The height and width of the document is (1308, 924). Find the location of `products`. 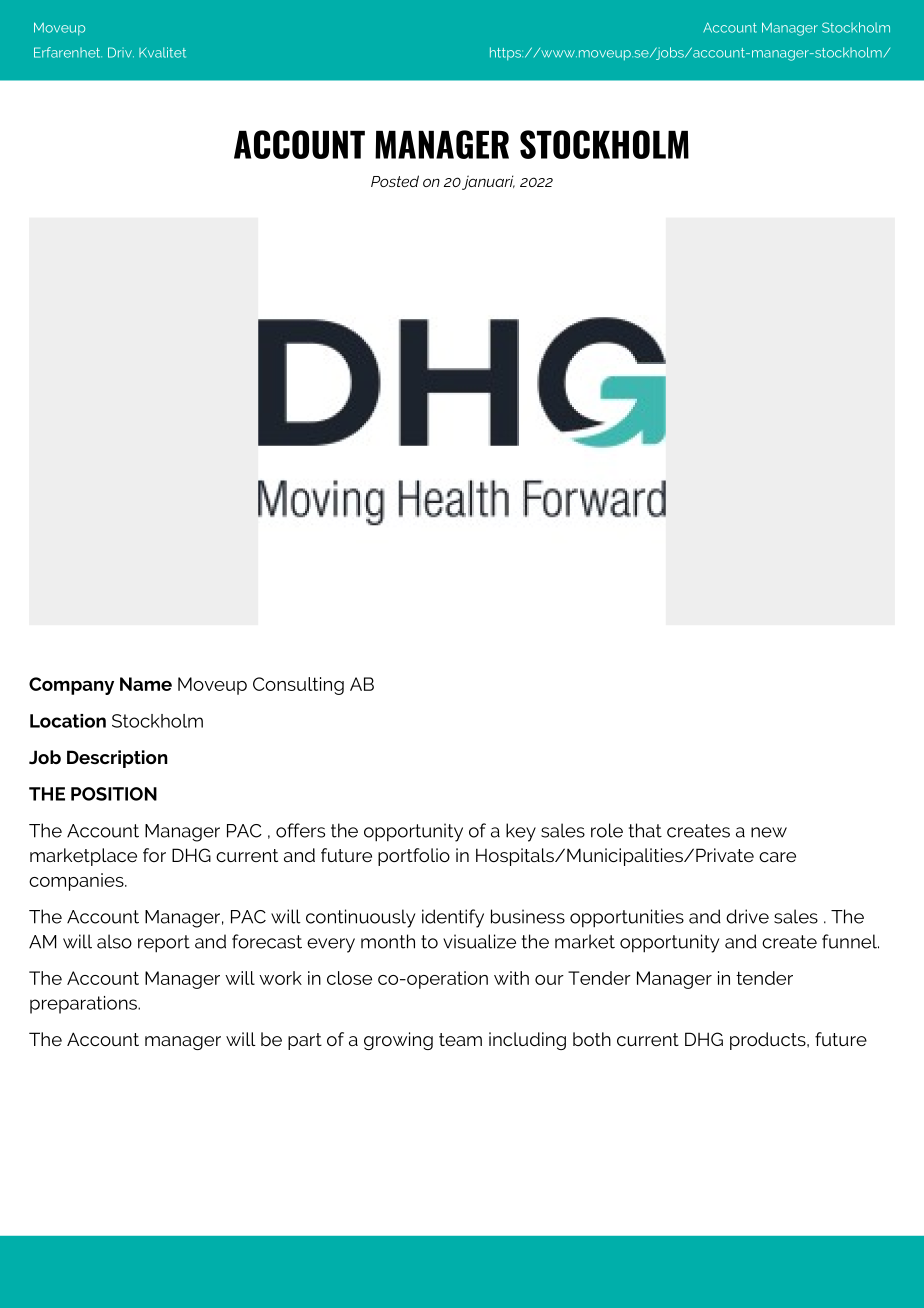

products is located at coordinates (769, 1041).
